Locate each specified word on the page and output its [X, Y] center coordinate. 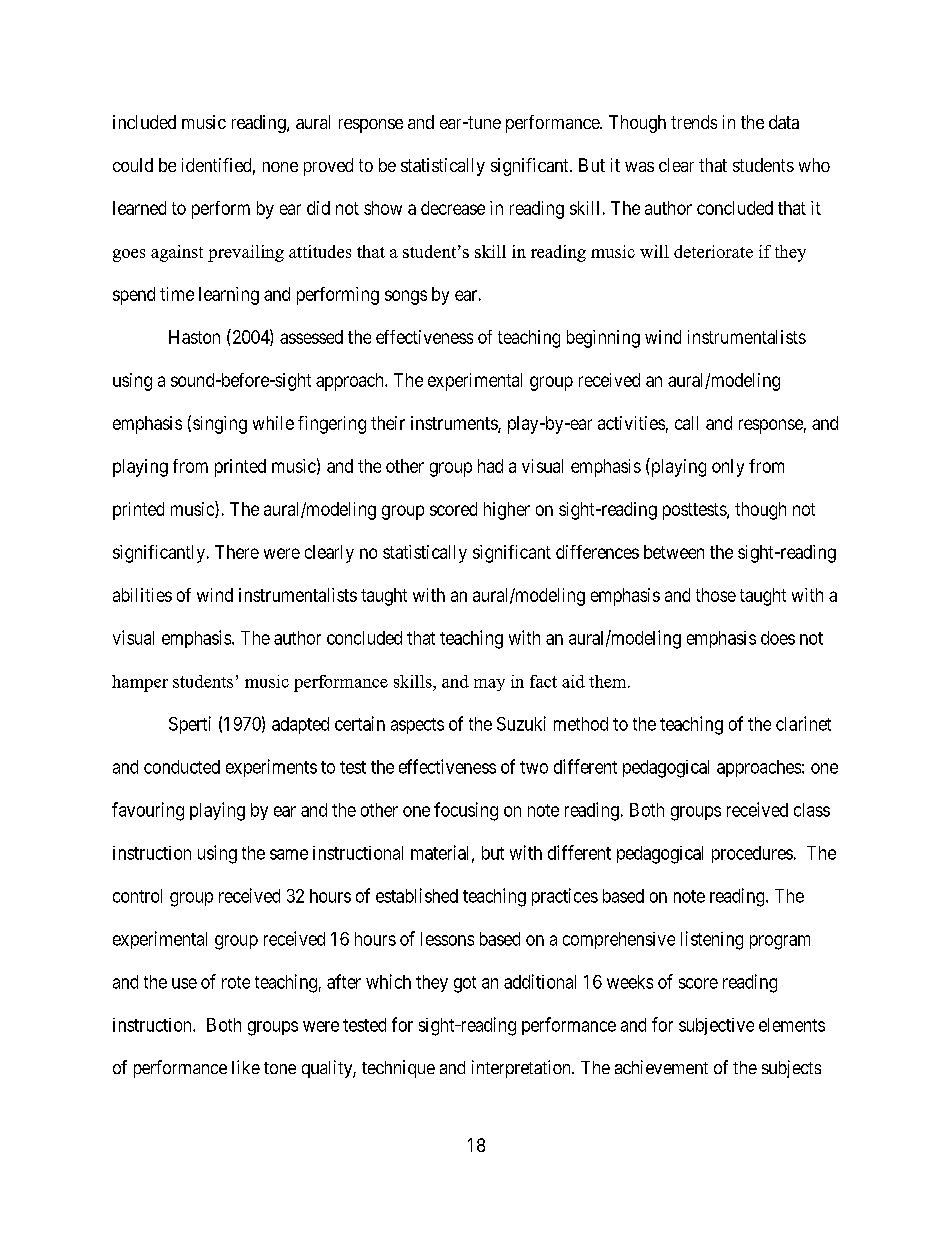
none [280, 167]
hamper [140, 683]
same [289, 854]
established [417, 895]
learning [229, 296]
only [728, 468]
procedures [752, 854]
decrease [453, 208]
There [237, 552]
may [489, 685]
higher [507, 511]
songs [406, 297]
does [778, 638]
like [246, 1067]
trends [694, 122]
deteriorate [713, 251]
